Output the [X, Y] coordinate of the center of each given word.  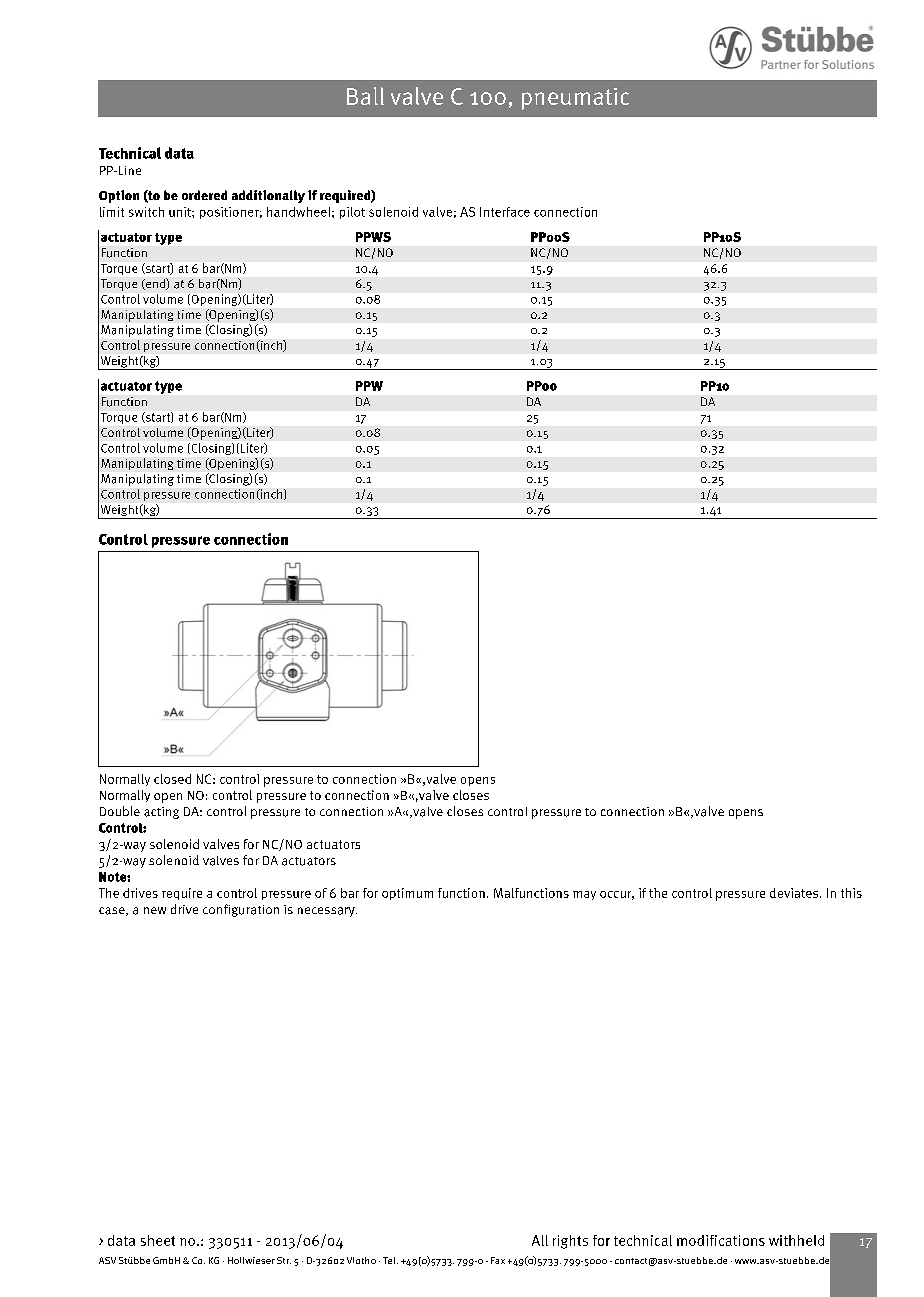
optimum [407, 894]
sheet [158, 1240]
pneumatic [575, 99]
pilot [352, 213]
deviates [795, 893]
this [851, 893]
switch [146, 212]
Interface [505, 212]
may [584, 895]
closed [172, 779]
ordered [204, 195]
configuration [241, 910]
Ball [365, 96]
